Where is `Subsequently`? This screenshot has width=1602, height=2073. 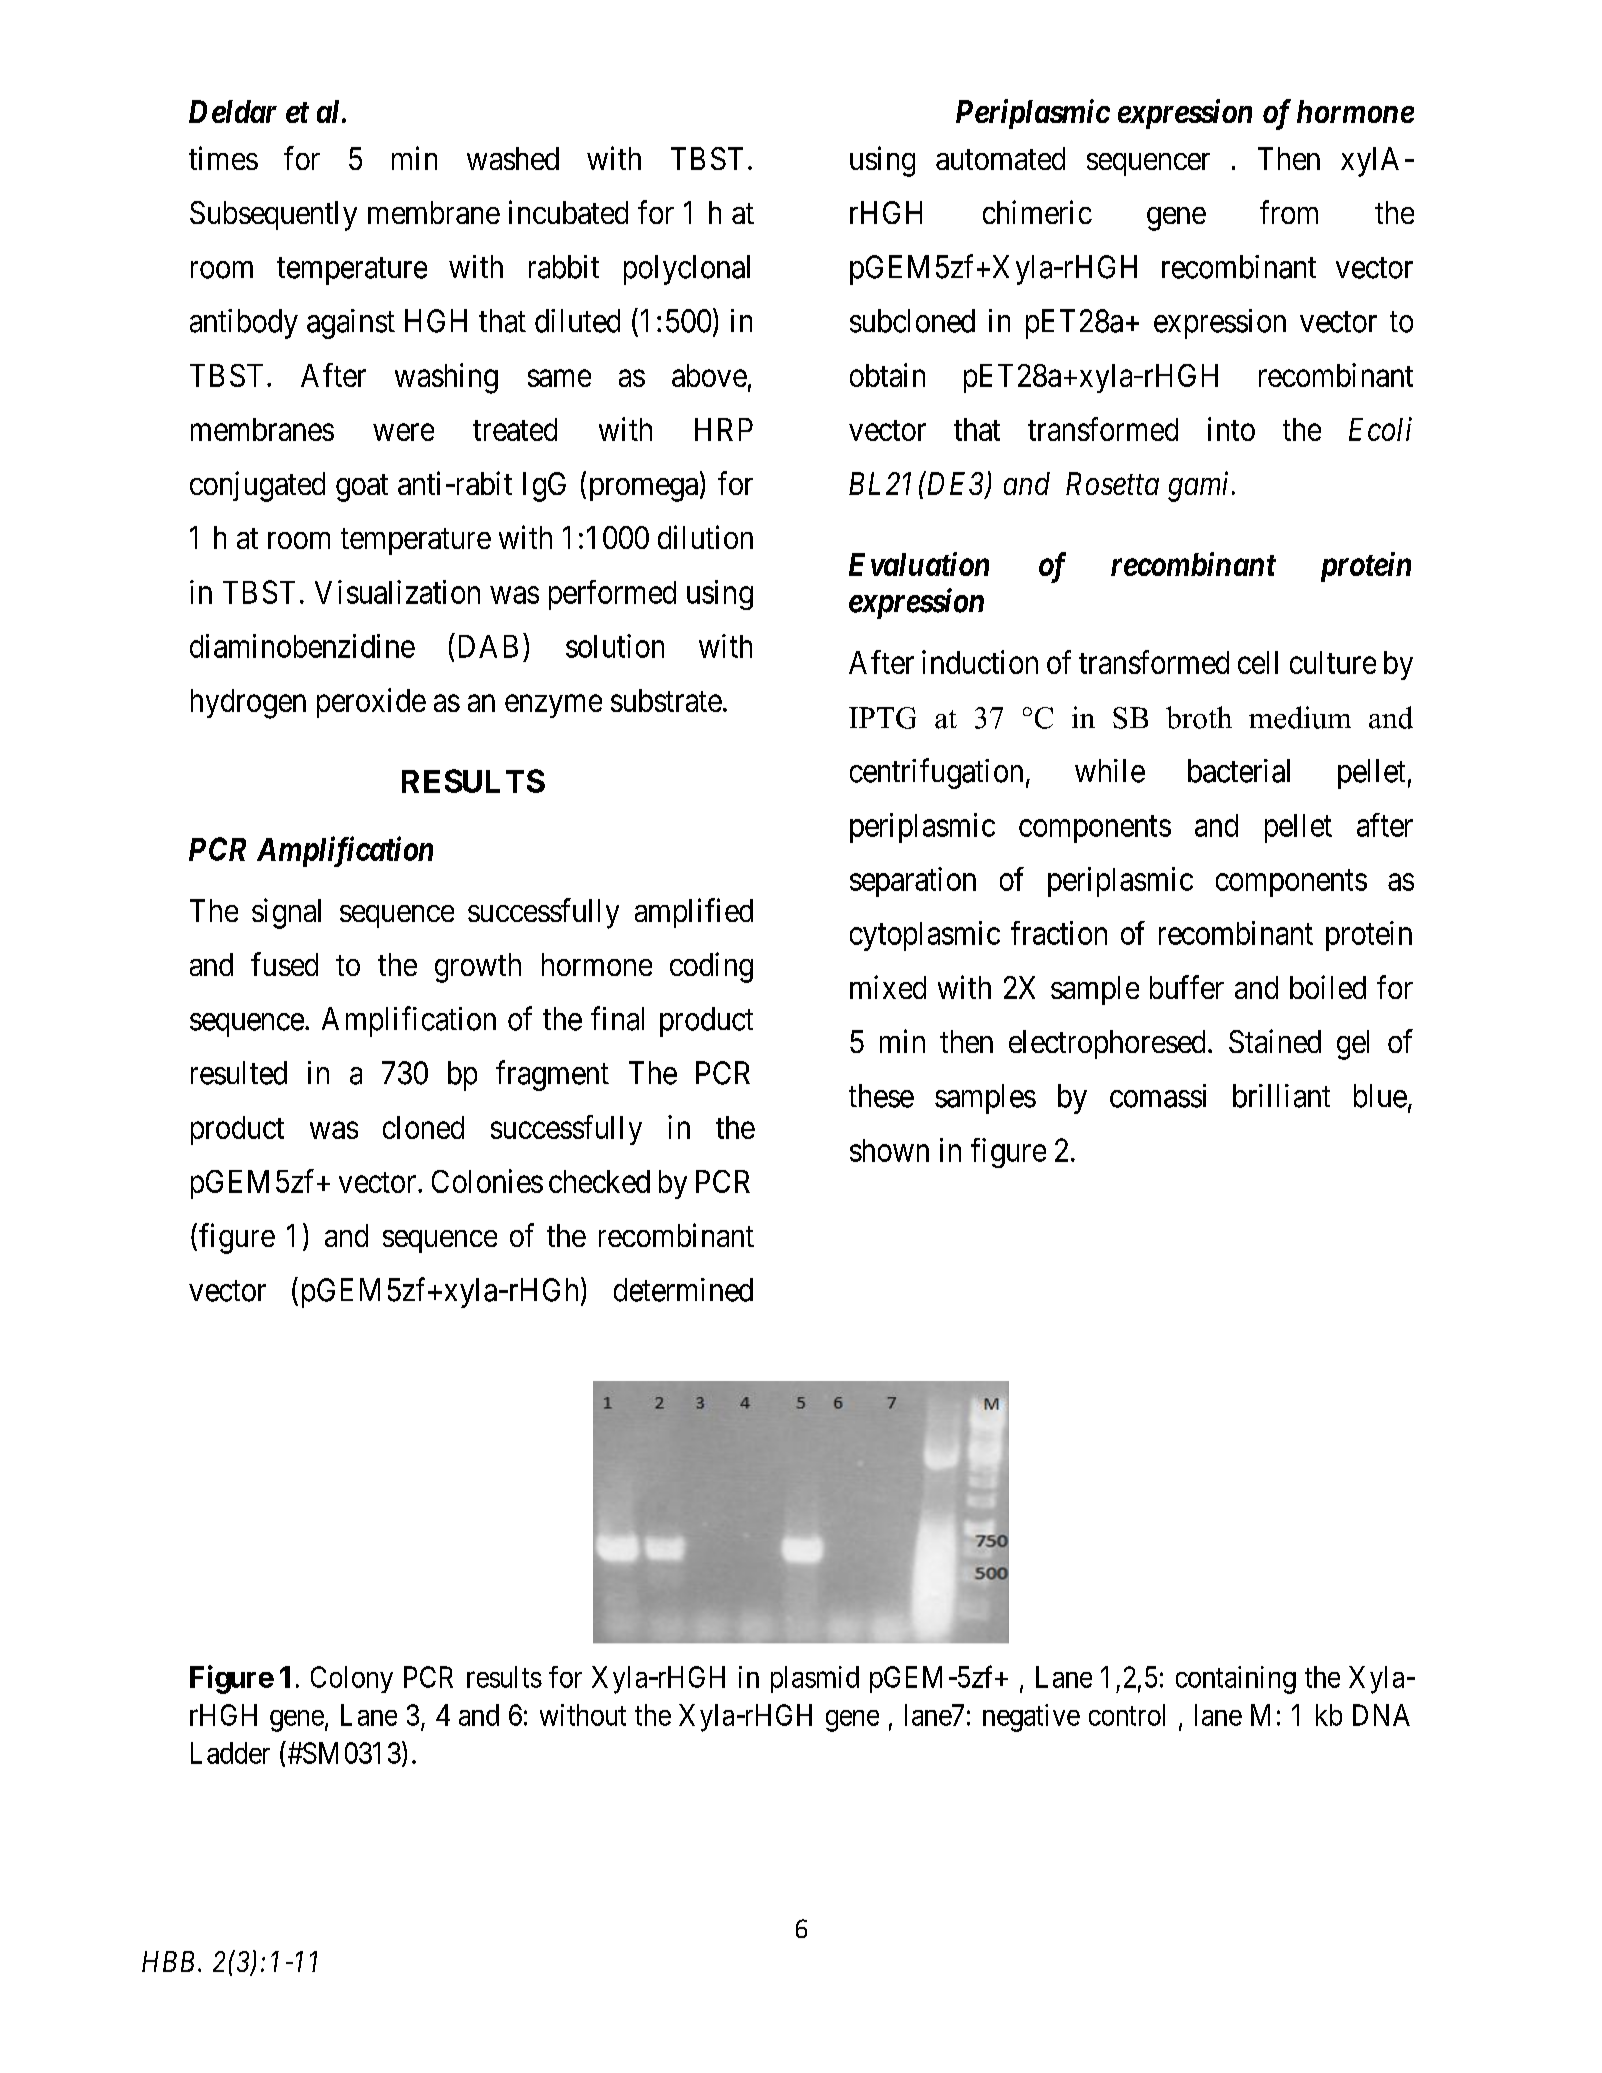 Subsequently is located at coordinates (273, 216).
